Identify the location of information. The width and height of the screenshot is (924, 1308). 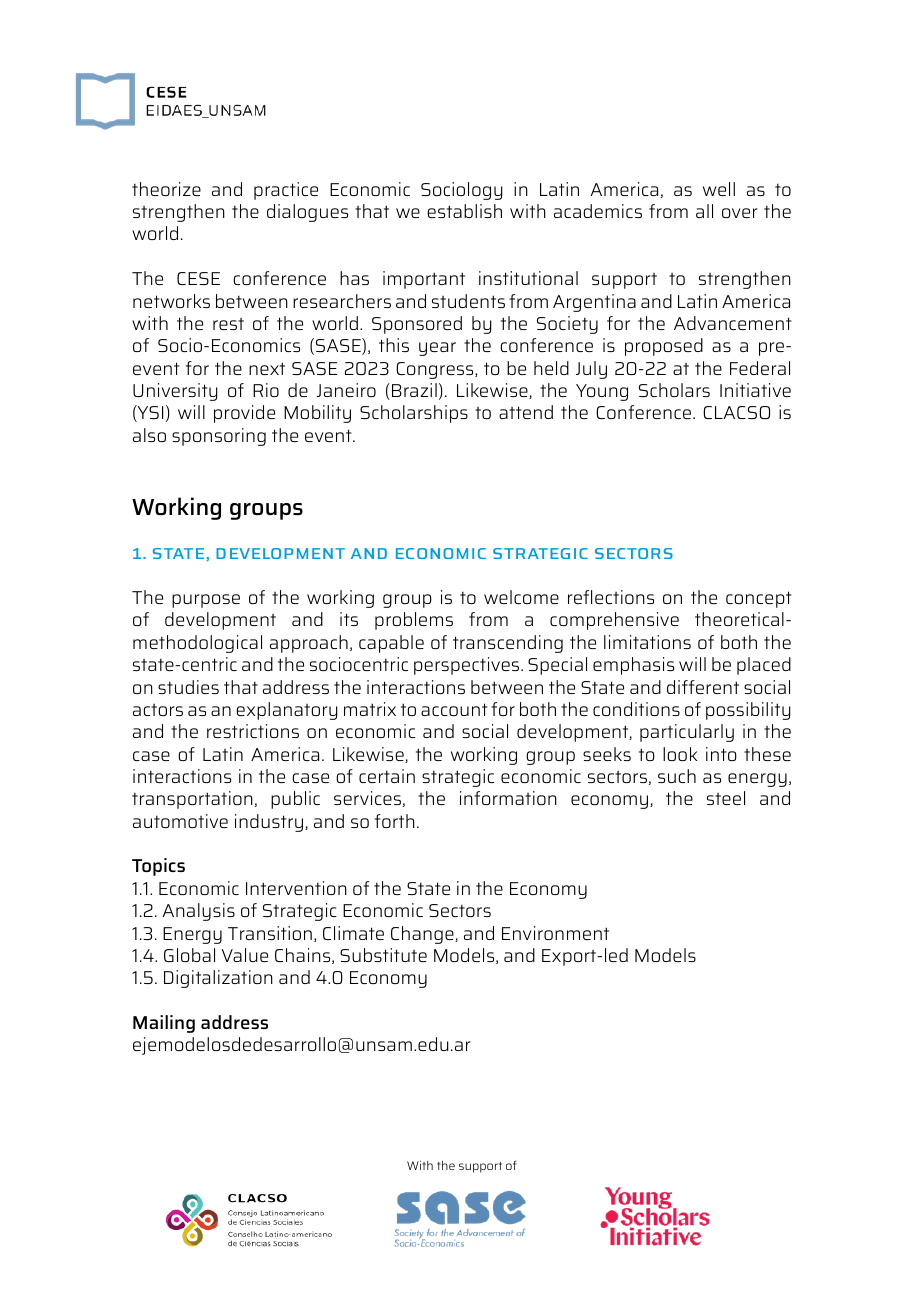
(508, 798).
